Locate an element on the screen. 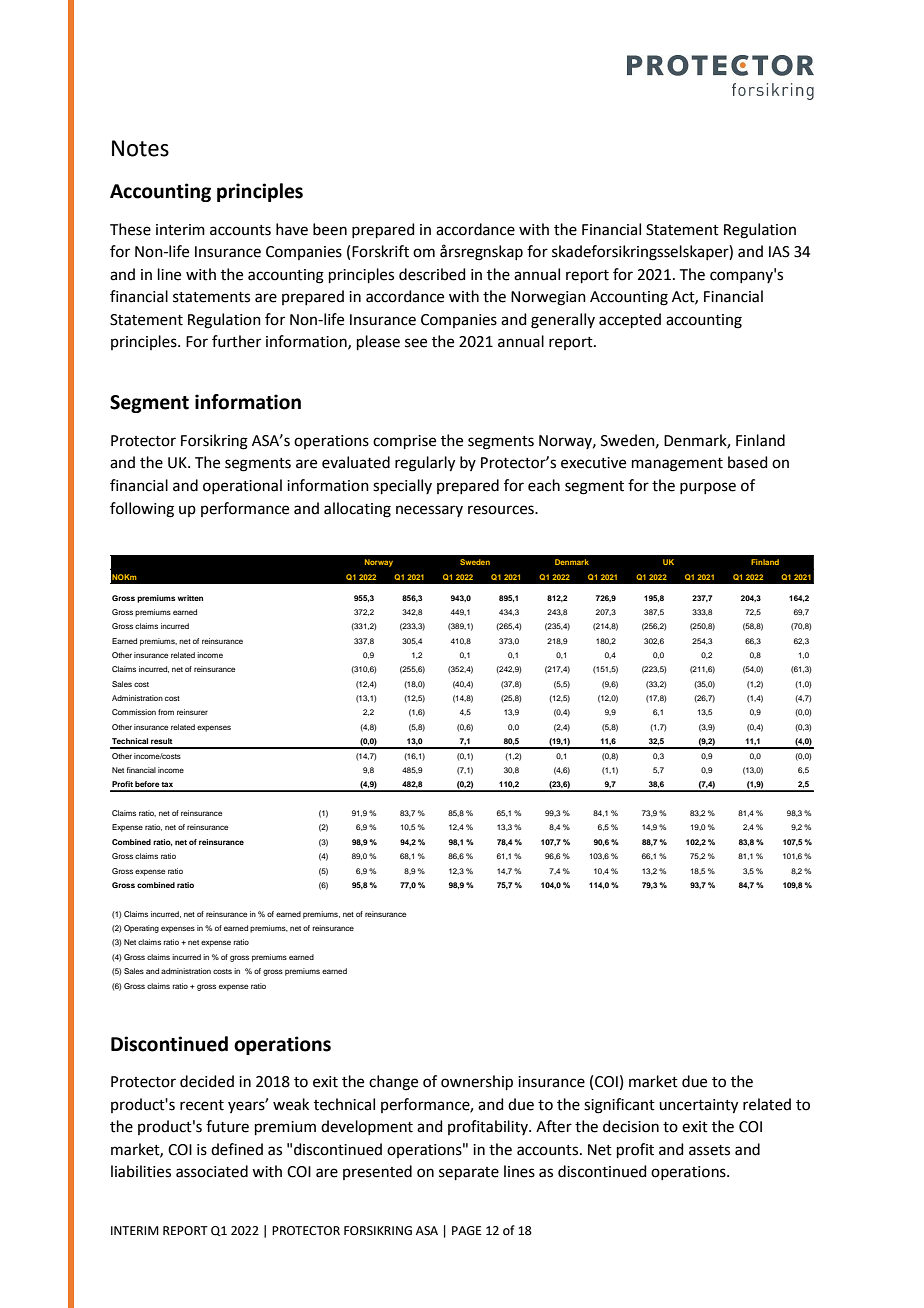 The width and height of the screenshot is (924, 1308). management is located at coordinates (677, 465).
